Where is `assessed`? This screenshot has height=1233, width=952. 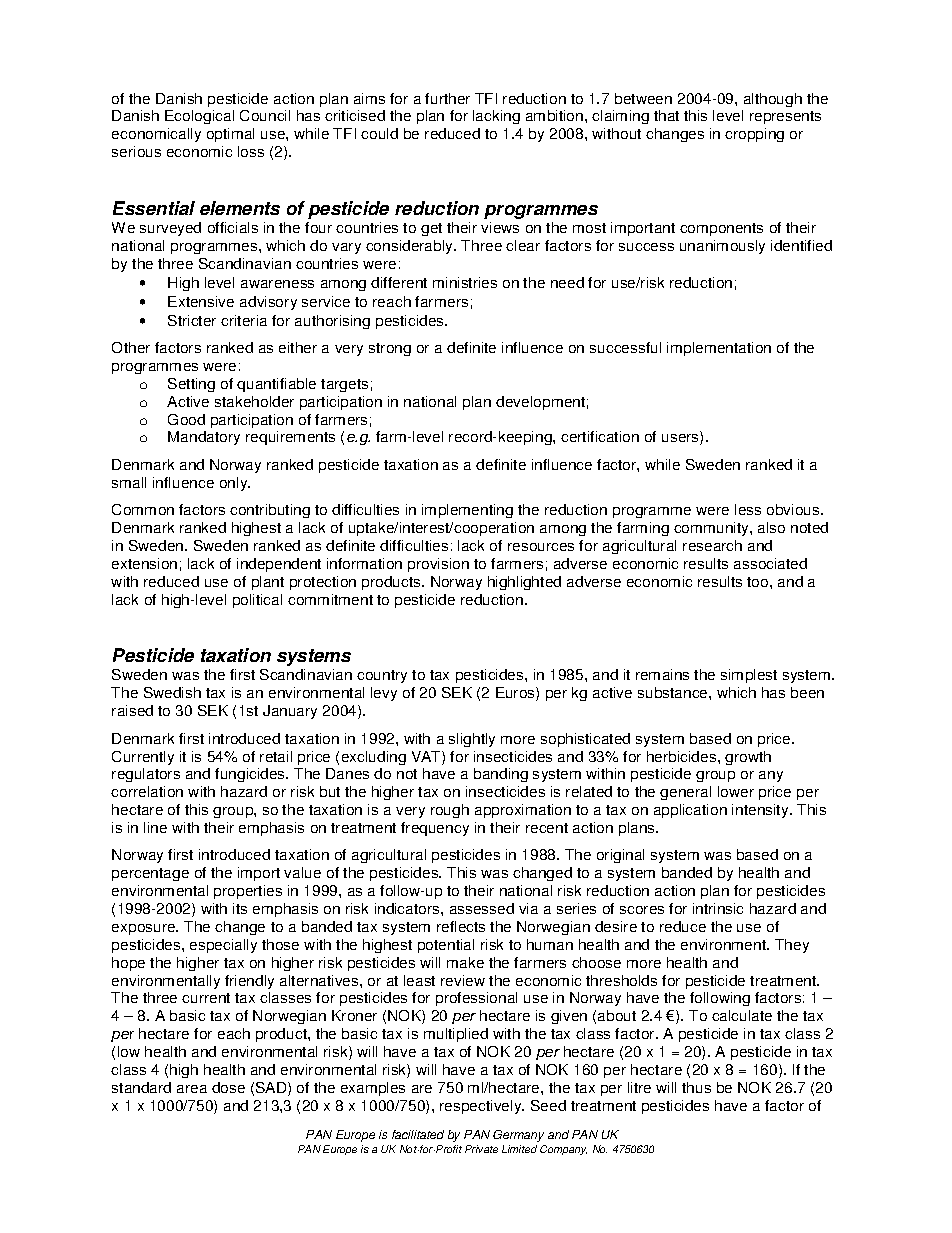 assessed is located at coordinates (482, 908).
